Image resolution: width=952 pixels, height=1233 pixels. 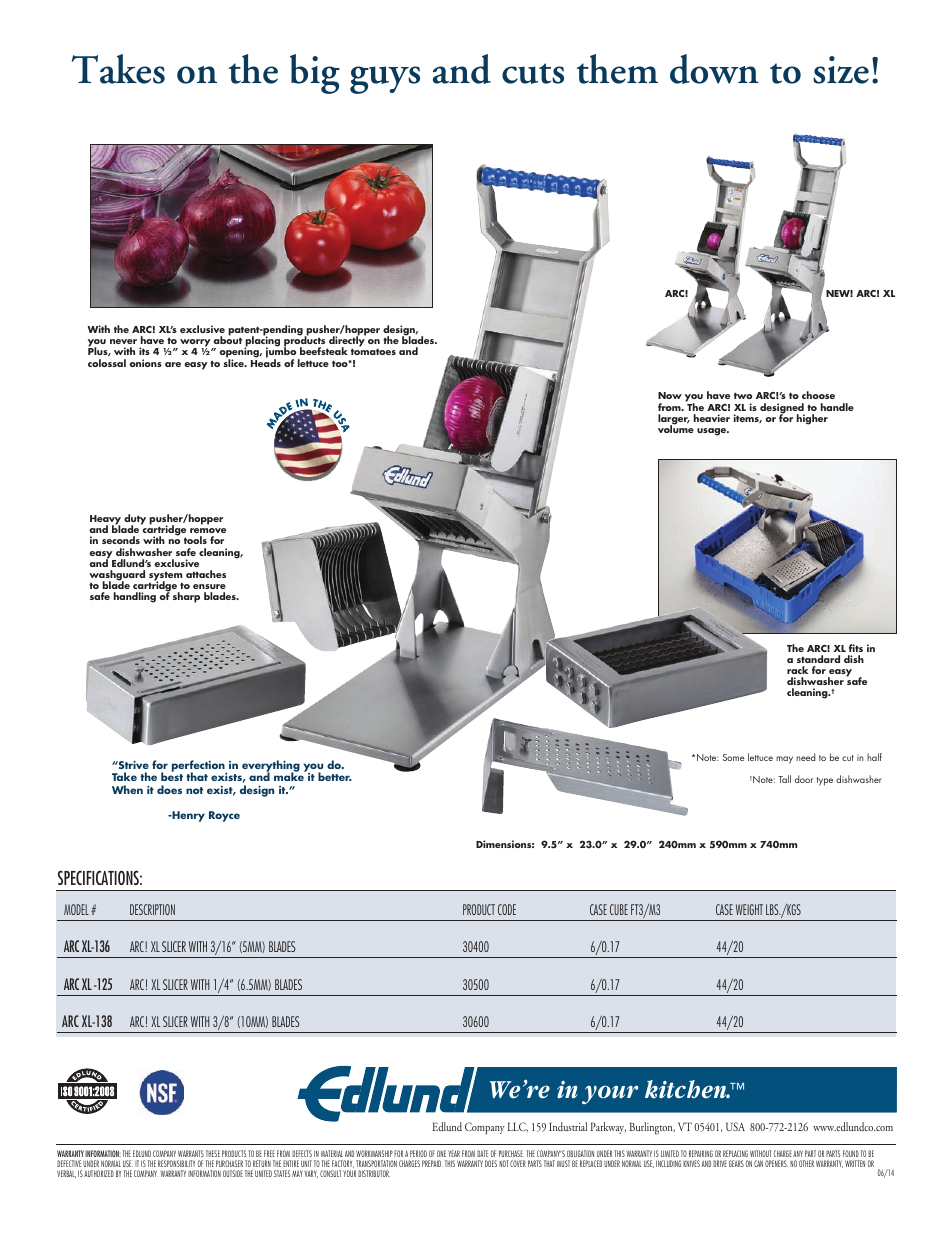 What do you see at coordinates (191, 1153) in the document?
I see `warrants` at bounding box center [191, 1153].
